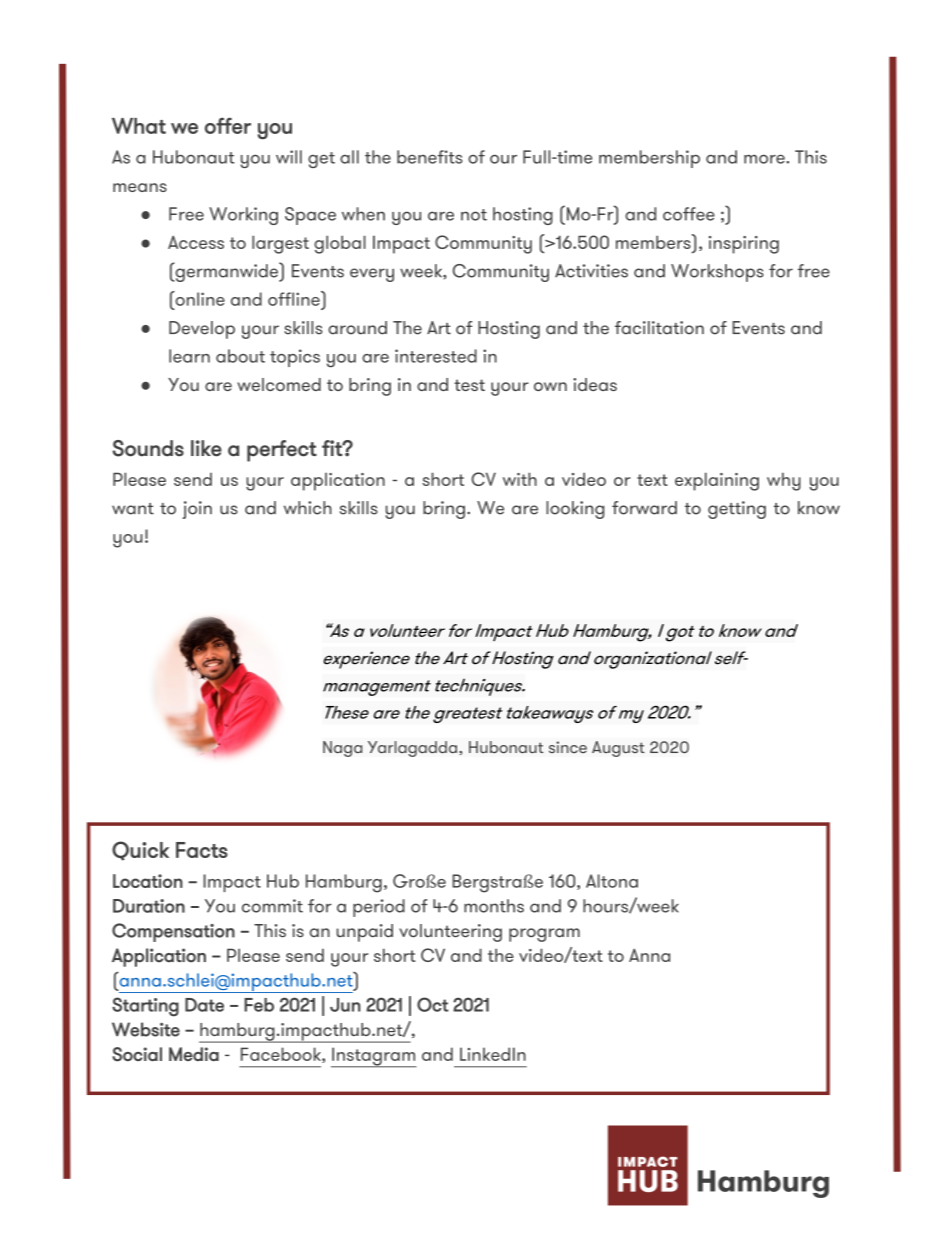  What do you see at coordinates (204, 1005) in the page?
I see `Date` at bounding box center [204, 1005].
